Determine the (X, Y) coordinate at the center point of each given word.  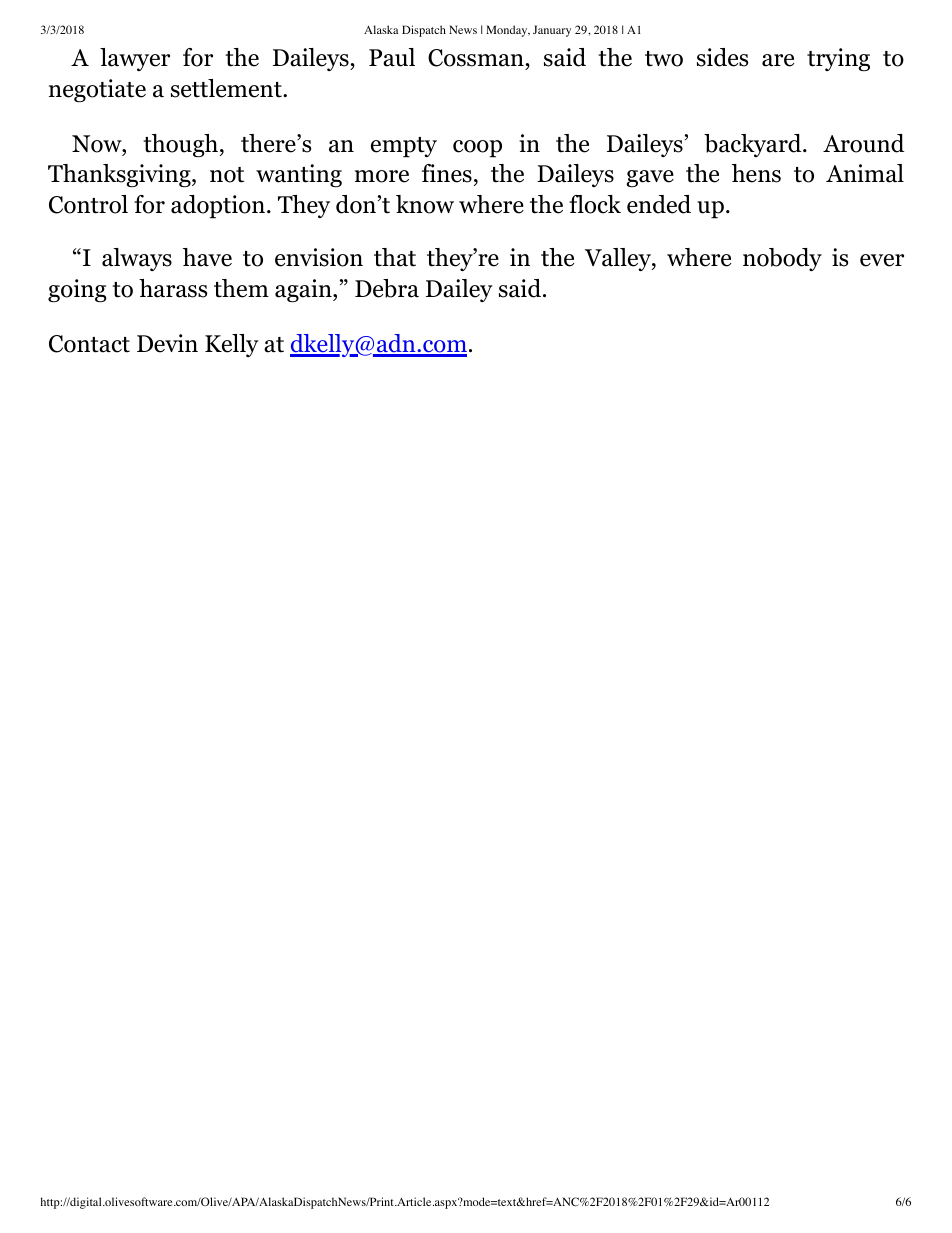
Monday (508, 31)
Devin (167, 343)
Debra (387, 288)
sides (722, 57)
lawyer (135, 59)
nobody (782, 259)
